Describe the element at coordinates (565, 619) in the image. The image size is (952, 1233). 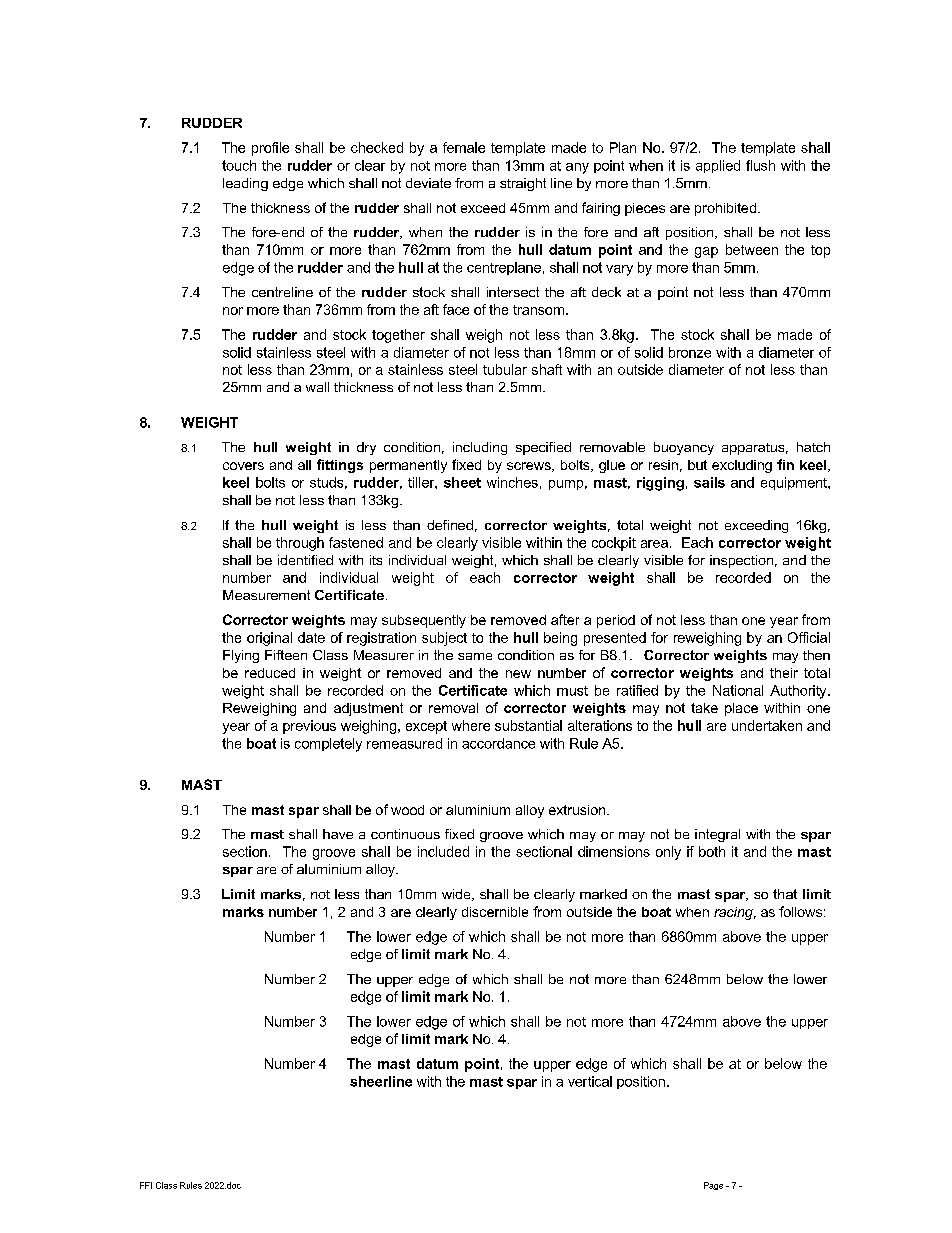
I see `after` at that location.
